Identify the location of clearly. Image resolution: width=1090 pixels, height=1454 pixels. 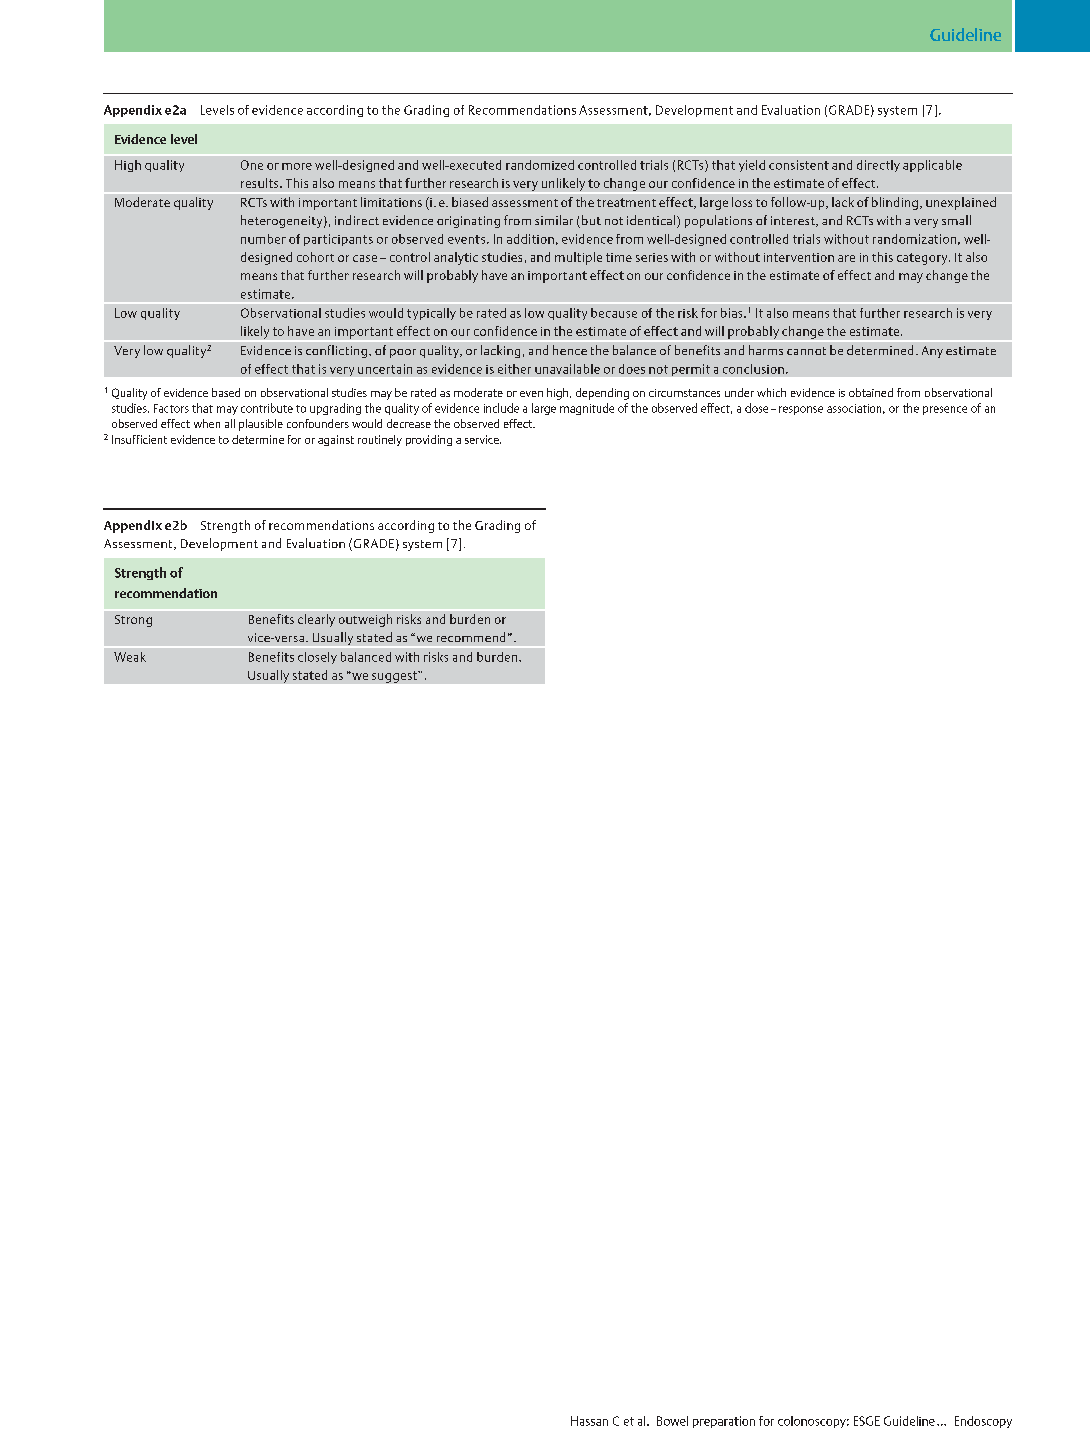
(316, 620).
